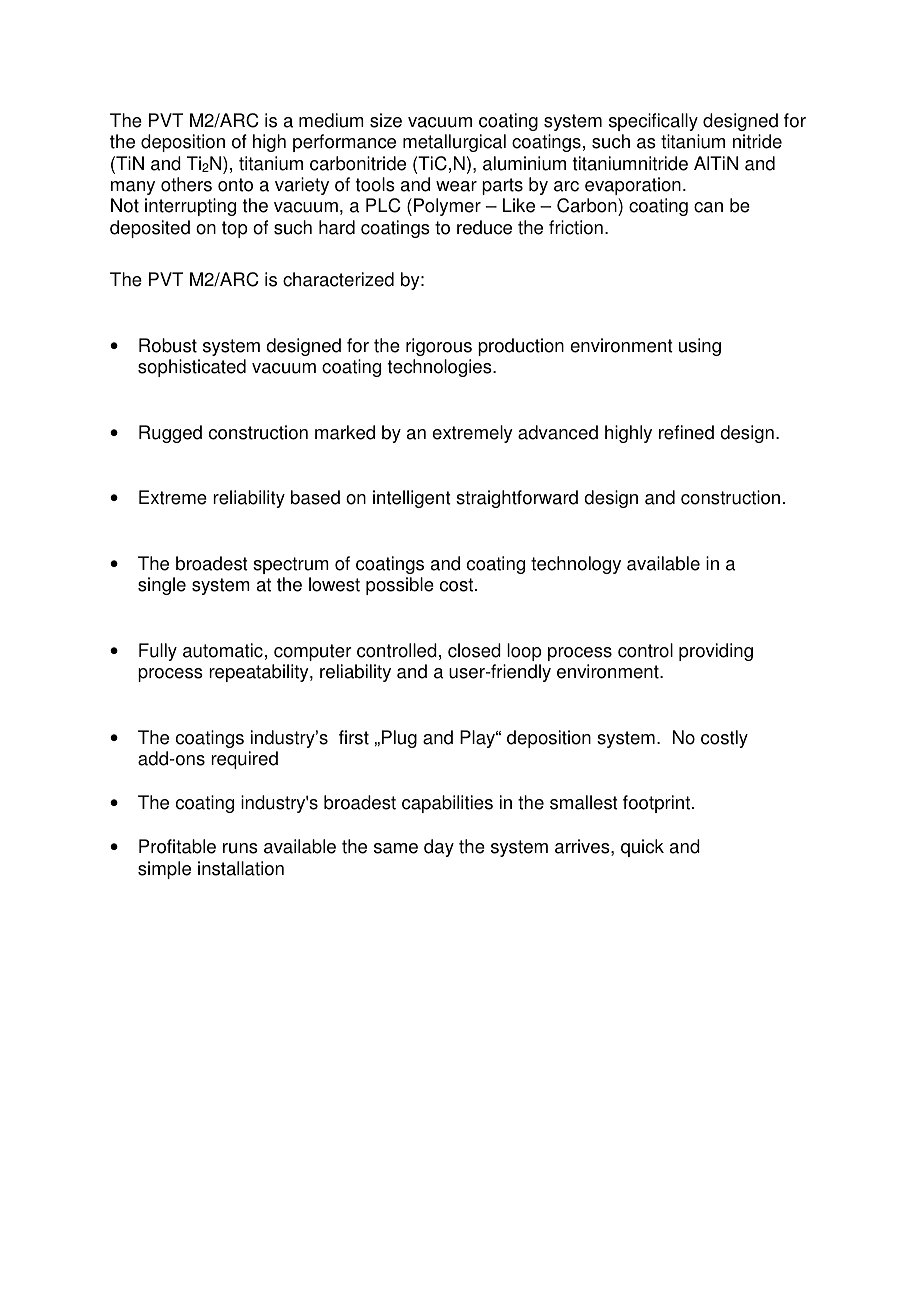  I want to click on metallurgical, so click(454, 143).
